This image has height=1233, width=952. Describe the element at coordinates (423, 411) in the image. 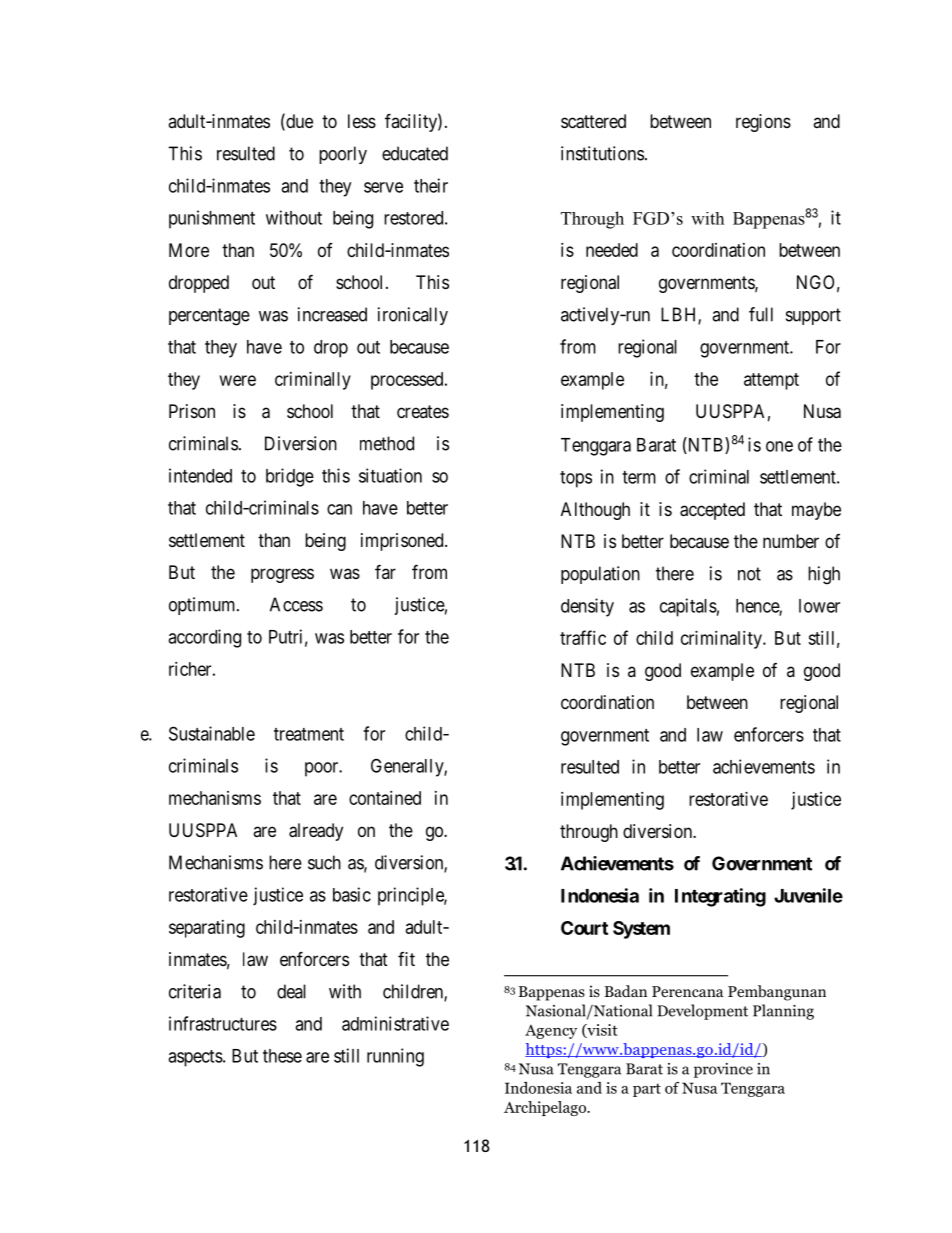

I see `creates` at that location.
